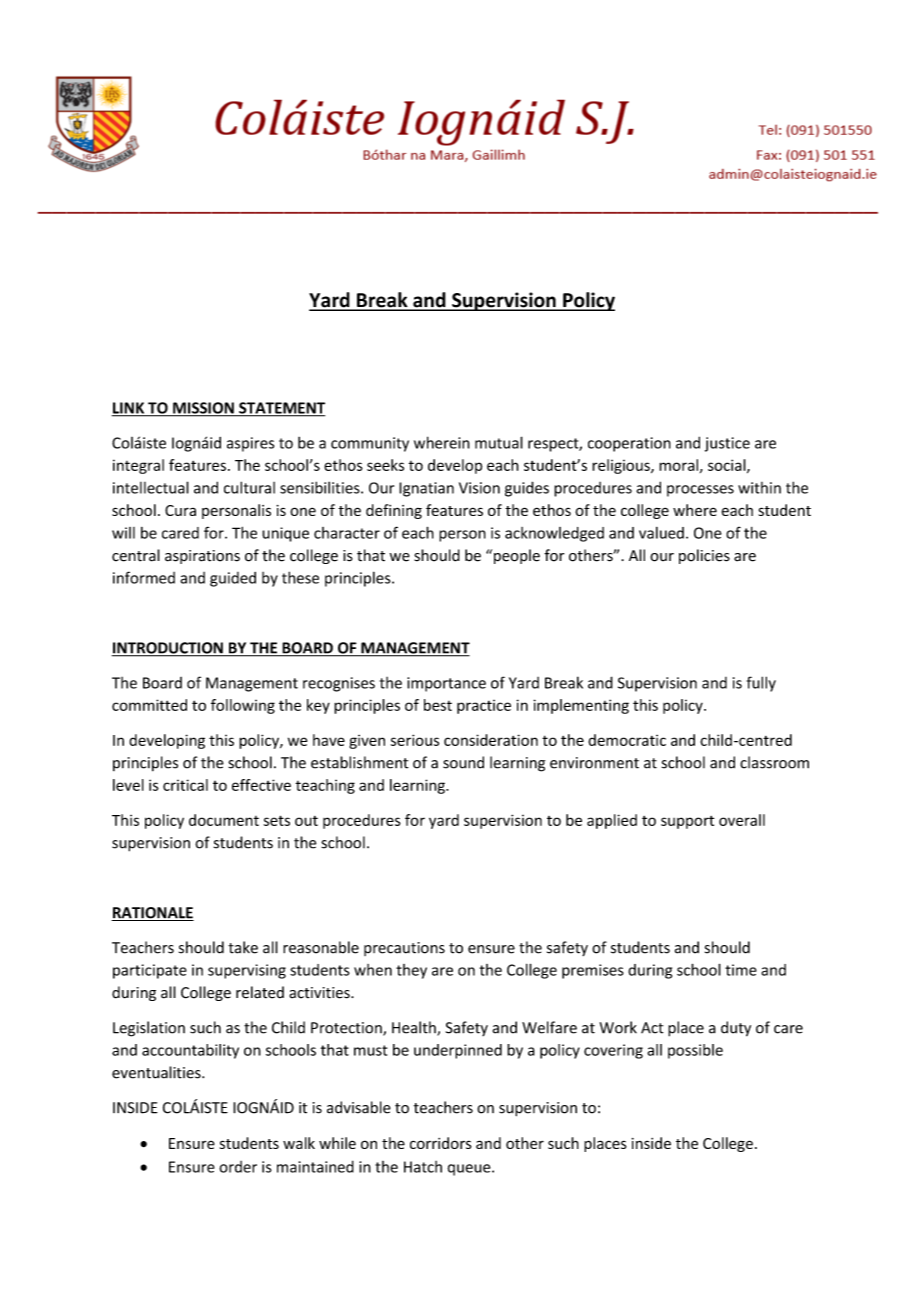 The height and width of the document is (1308, 924). I want to click on time, so click(741, 970).
